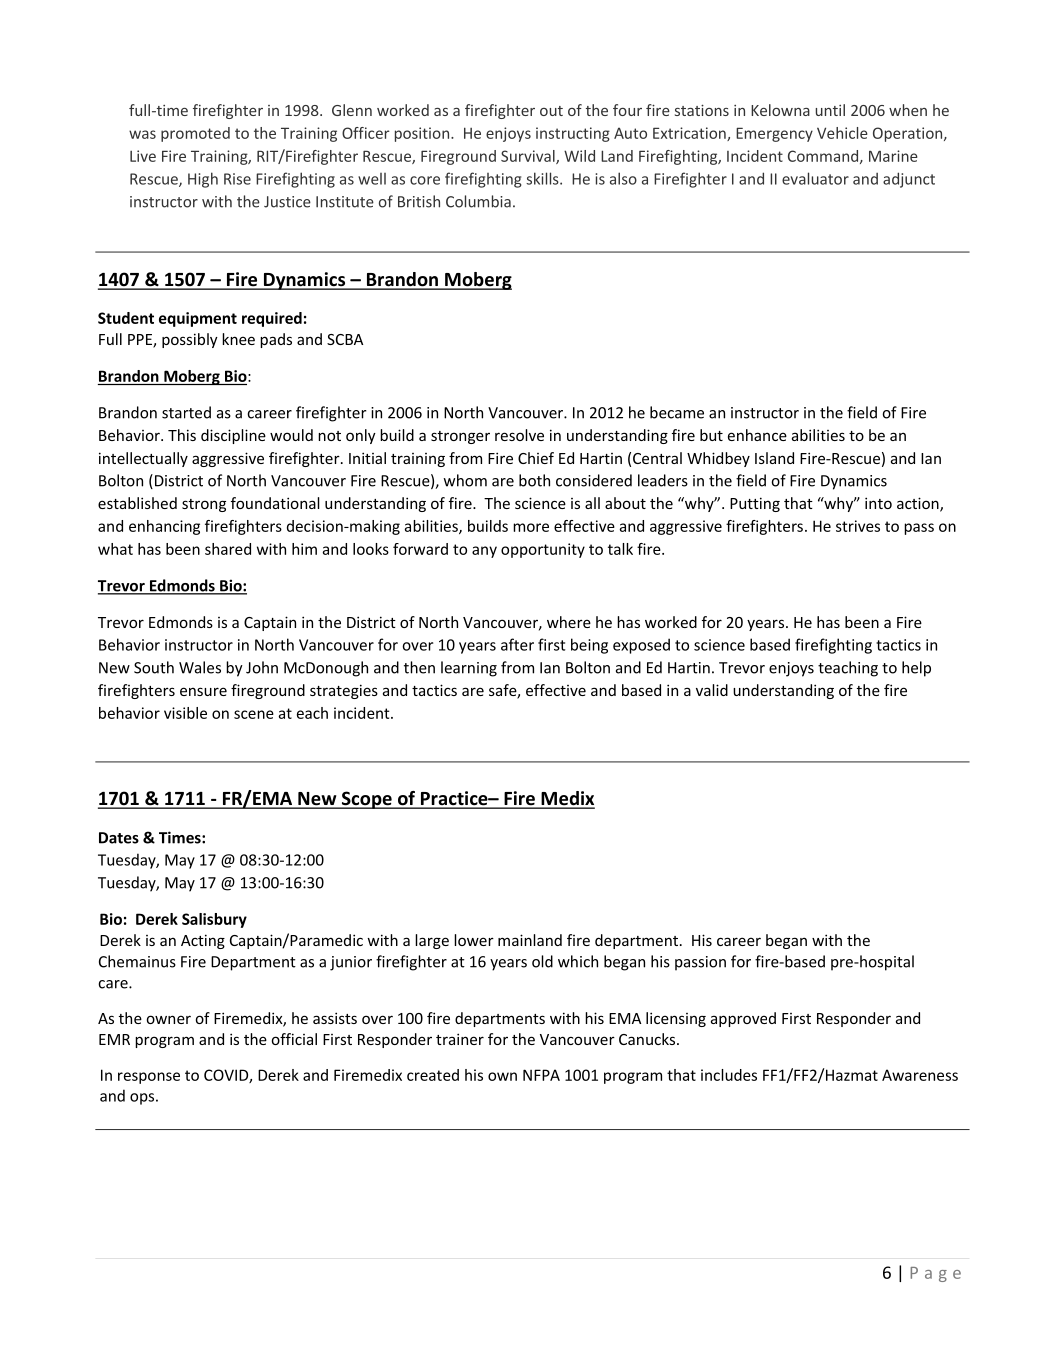 The image size is (1057, 1368). What do you see at coordinates (195, 134) in the page?
I see `promoted` at bounding box center [195, 134].
